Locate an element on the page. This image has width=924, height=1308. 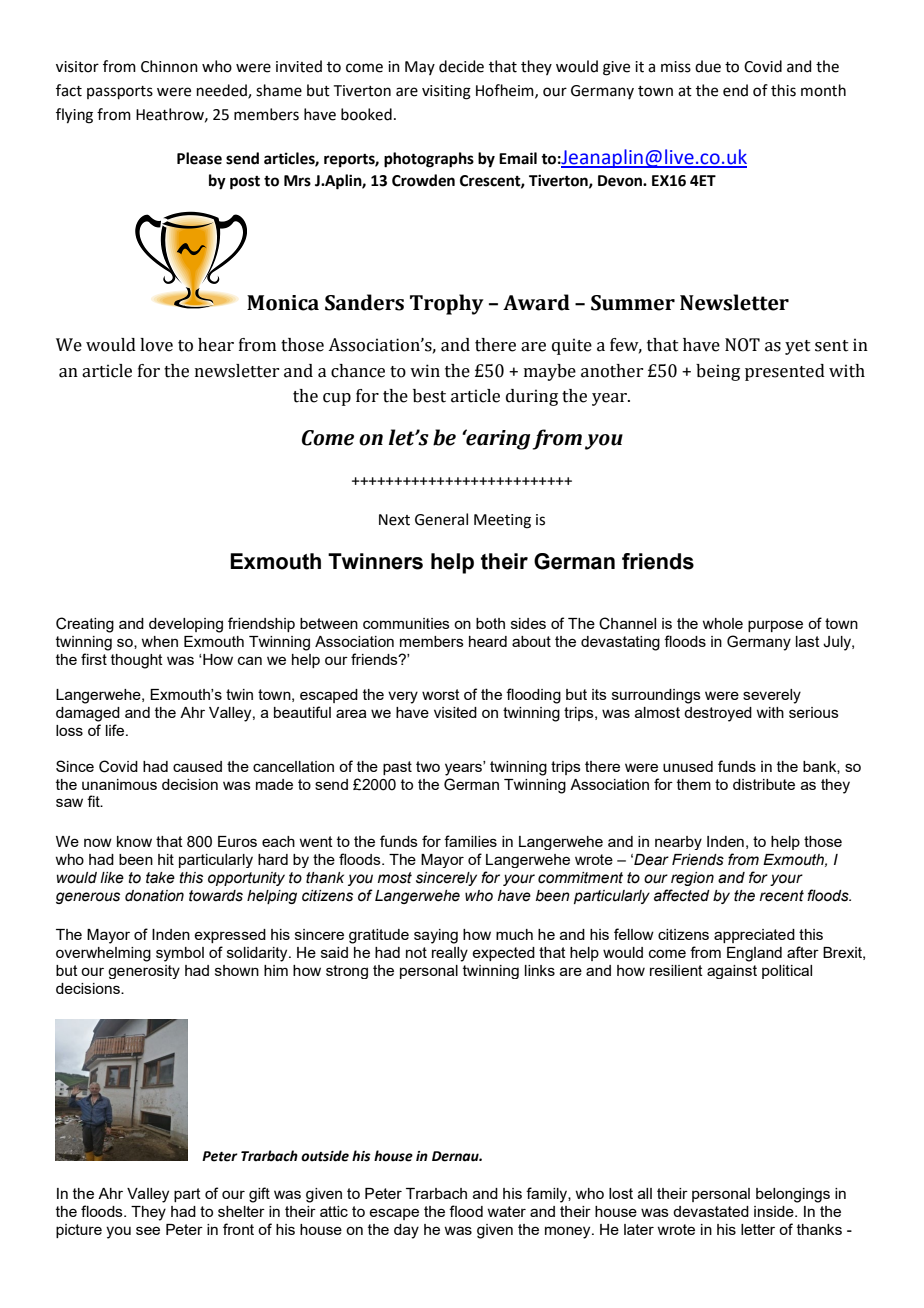
day is located at coordinates (406, 1231).
